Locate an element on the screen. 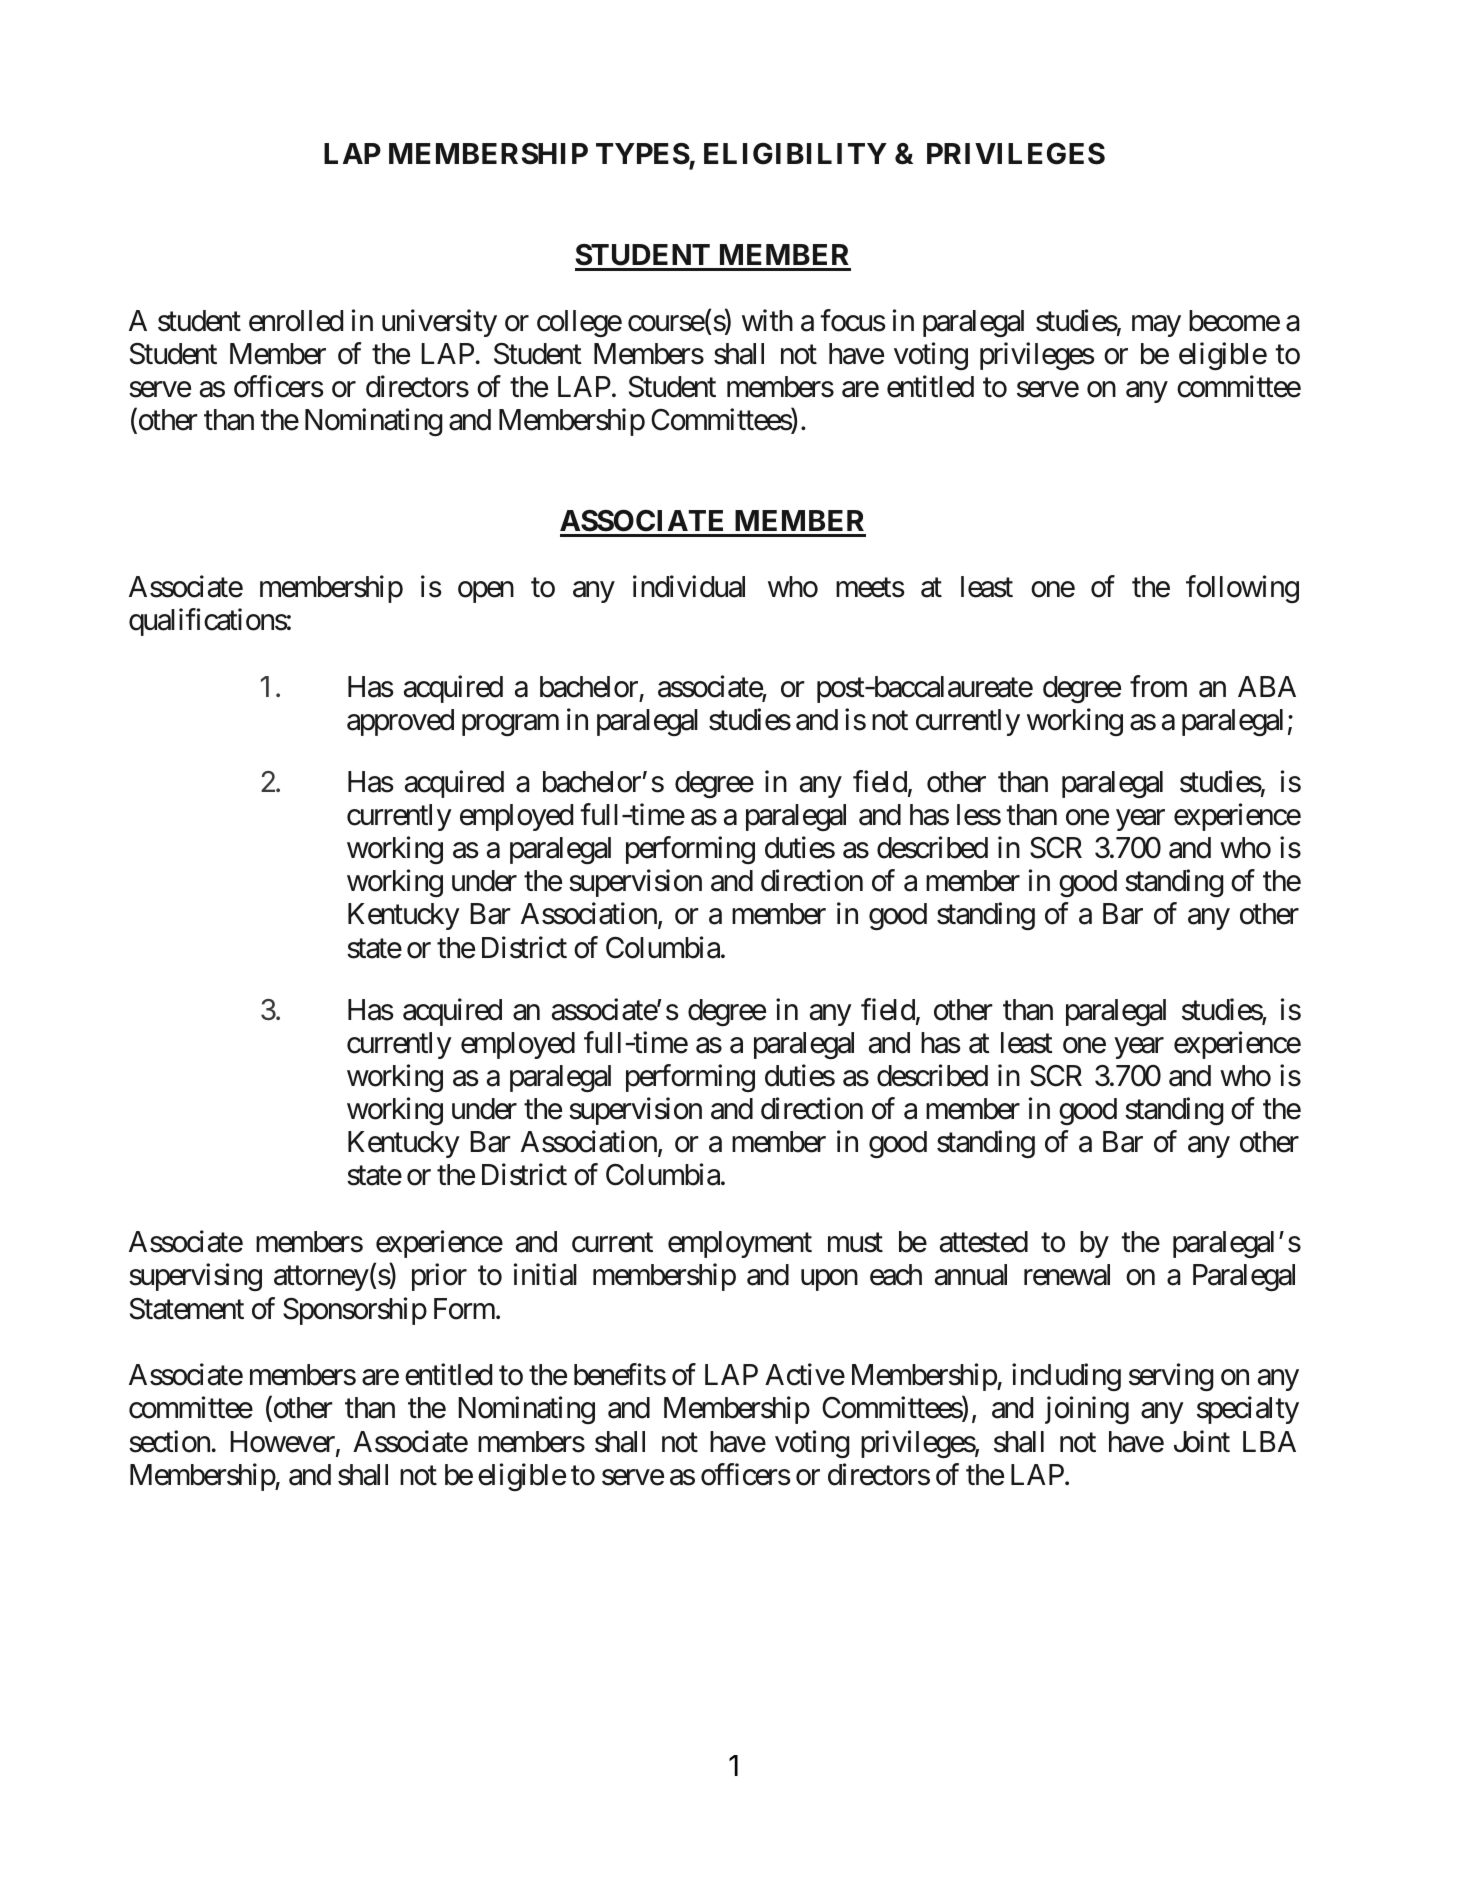 Image resolution: width=1471 pixels, height=1903 pixels. program is located at coordinates (510, 725).
